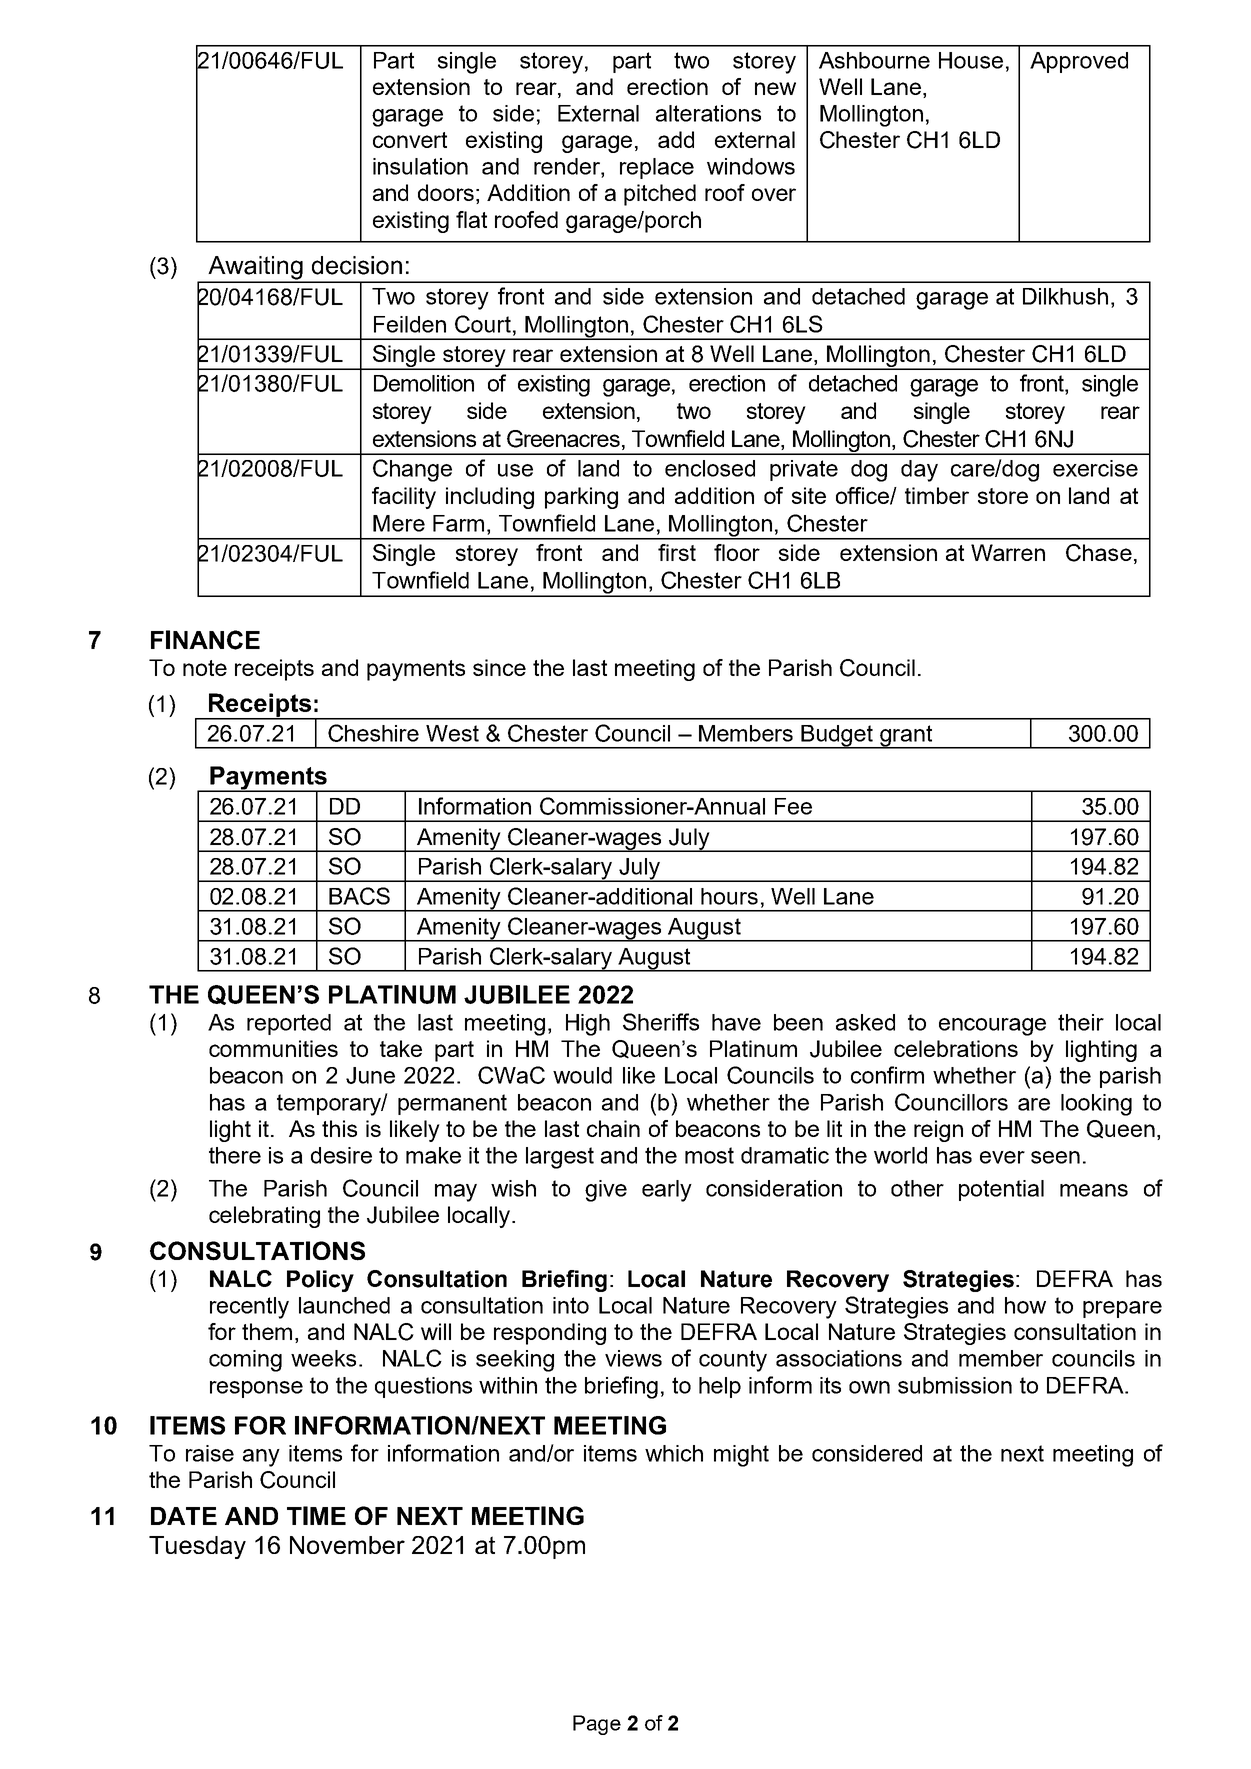 Image resolution: width=1251 pixels, height=1769 pixels. What do you see at coordinates (667, 1191) in the screenshot?
I see `early` at bounding box center [667, 1191].
